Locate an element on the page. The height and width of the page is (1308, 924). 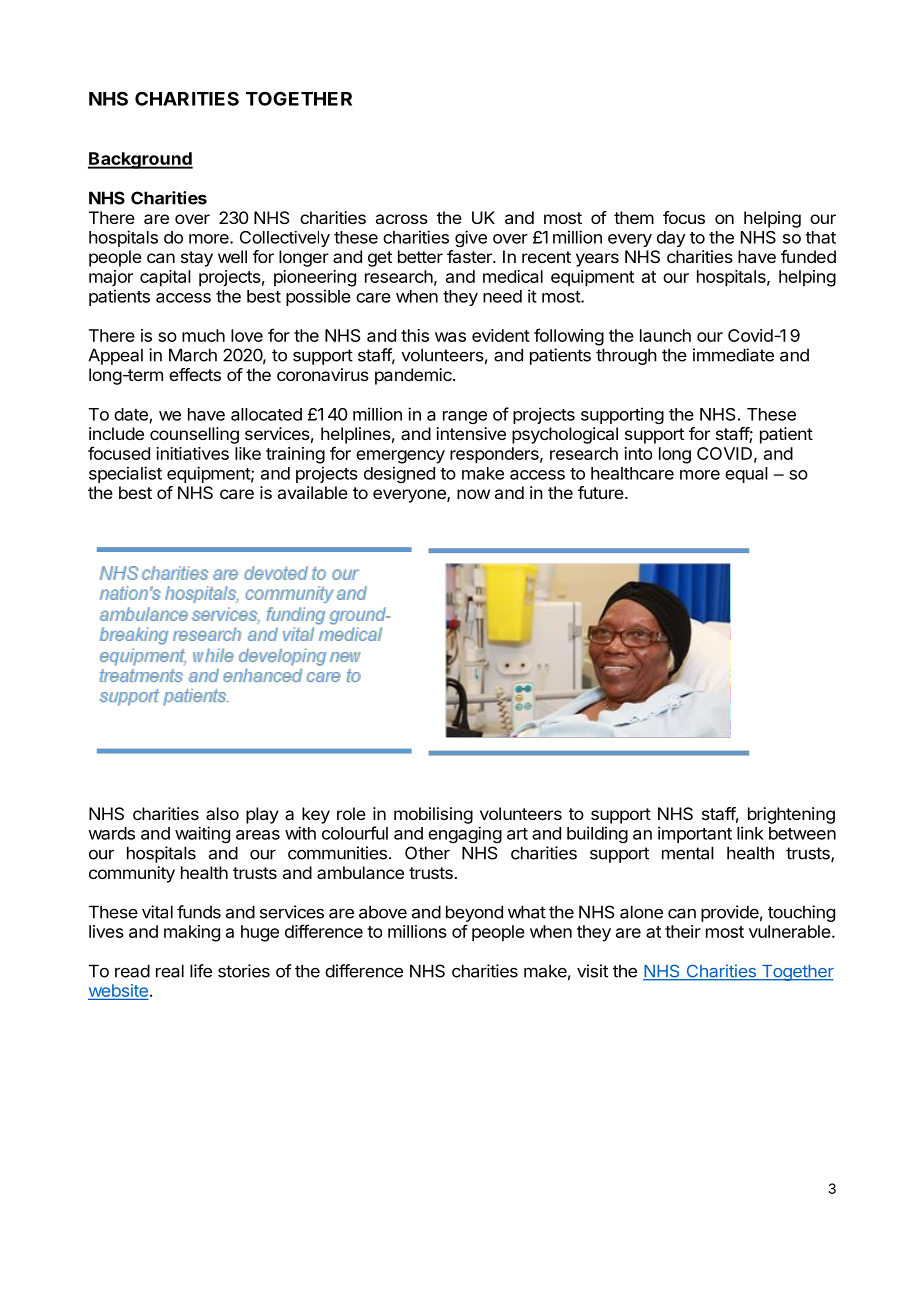
day is located at coordinates (671, 239).
